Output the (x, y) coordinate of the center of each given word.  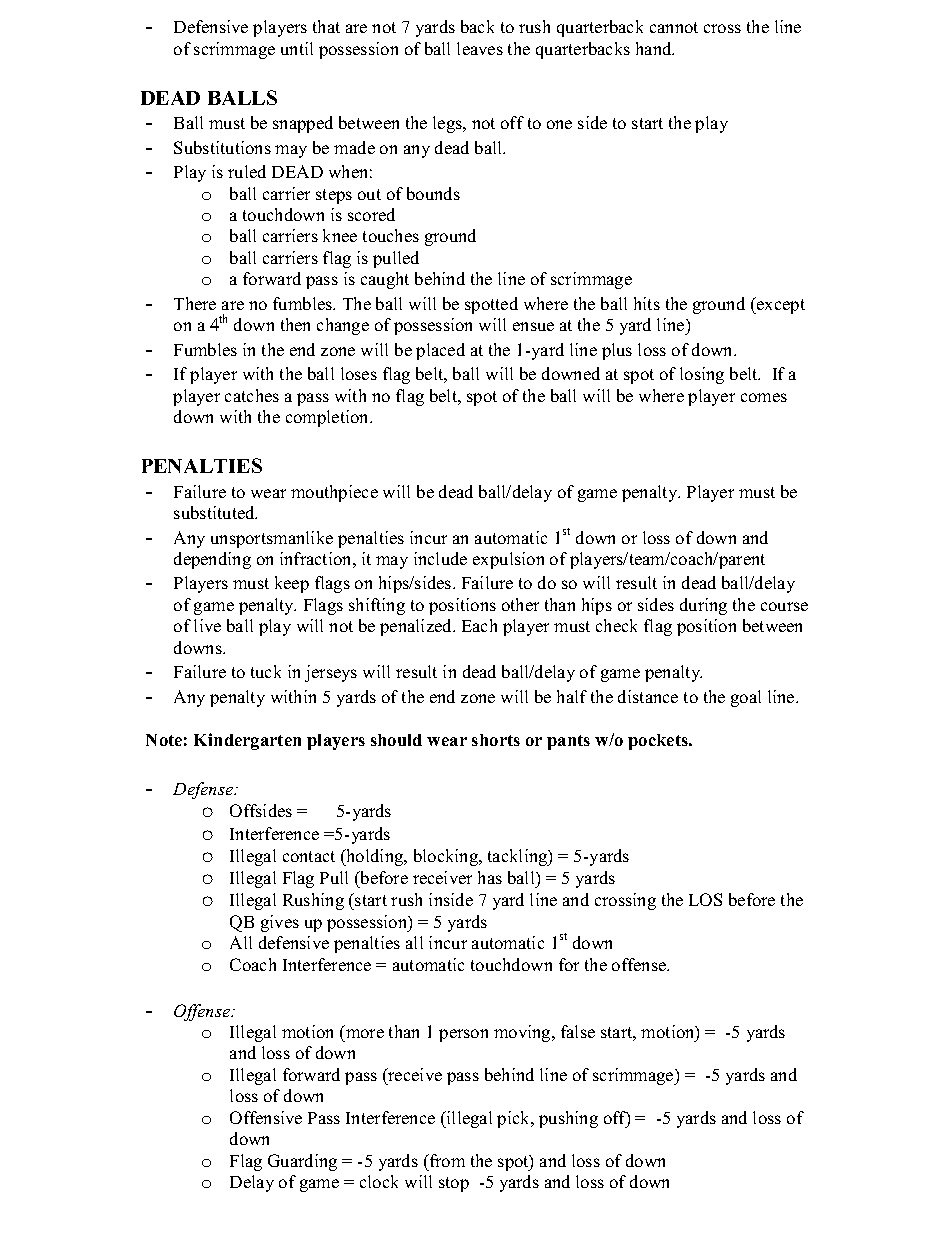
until (297, 48)
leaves (480, 48)
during (703, 606)
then (295, 324)
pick (515, 1119)
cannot (674, 27)
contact (309, 856)
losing (702, 375)
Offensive (266, 1117)
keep (292, 584)
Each (479, 625)
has (490, 877)
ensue (533, 326)
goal (746, 698)
